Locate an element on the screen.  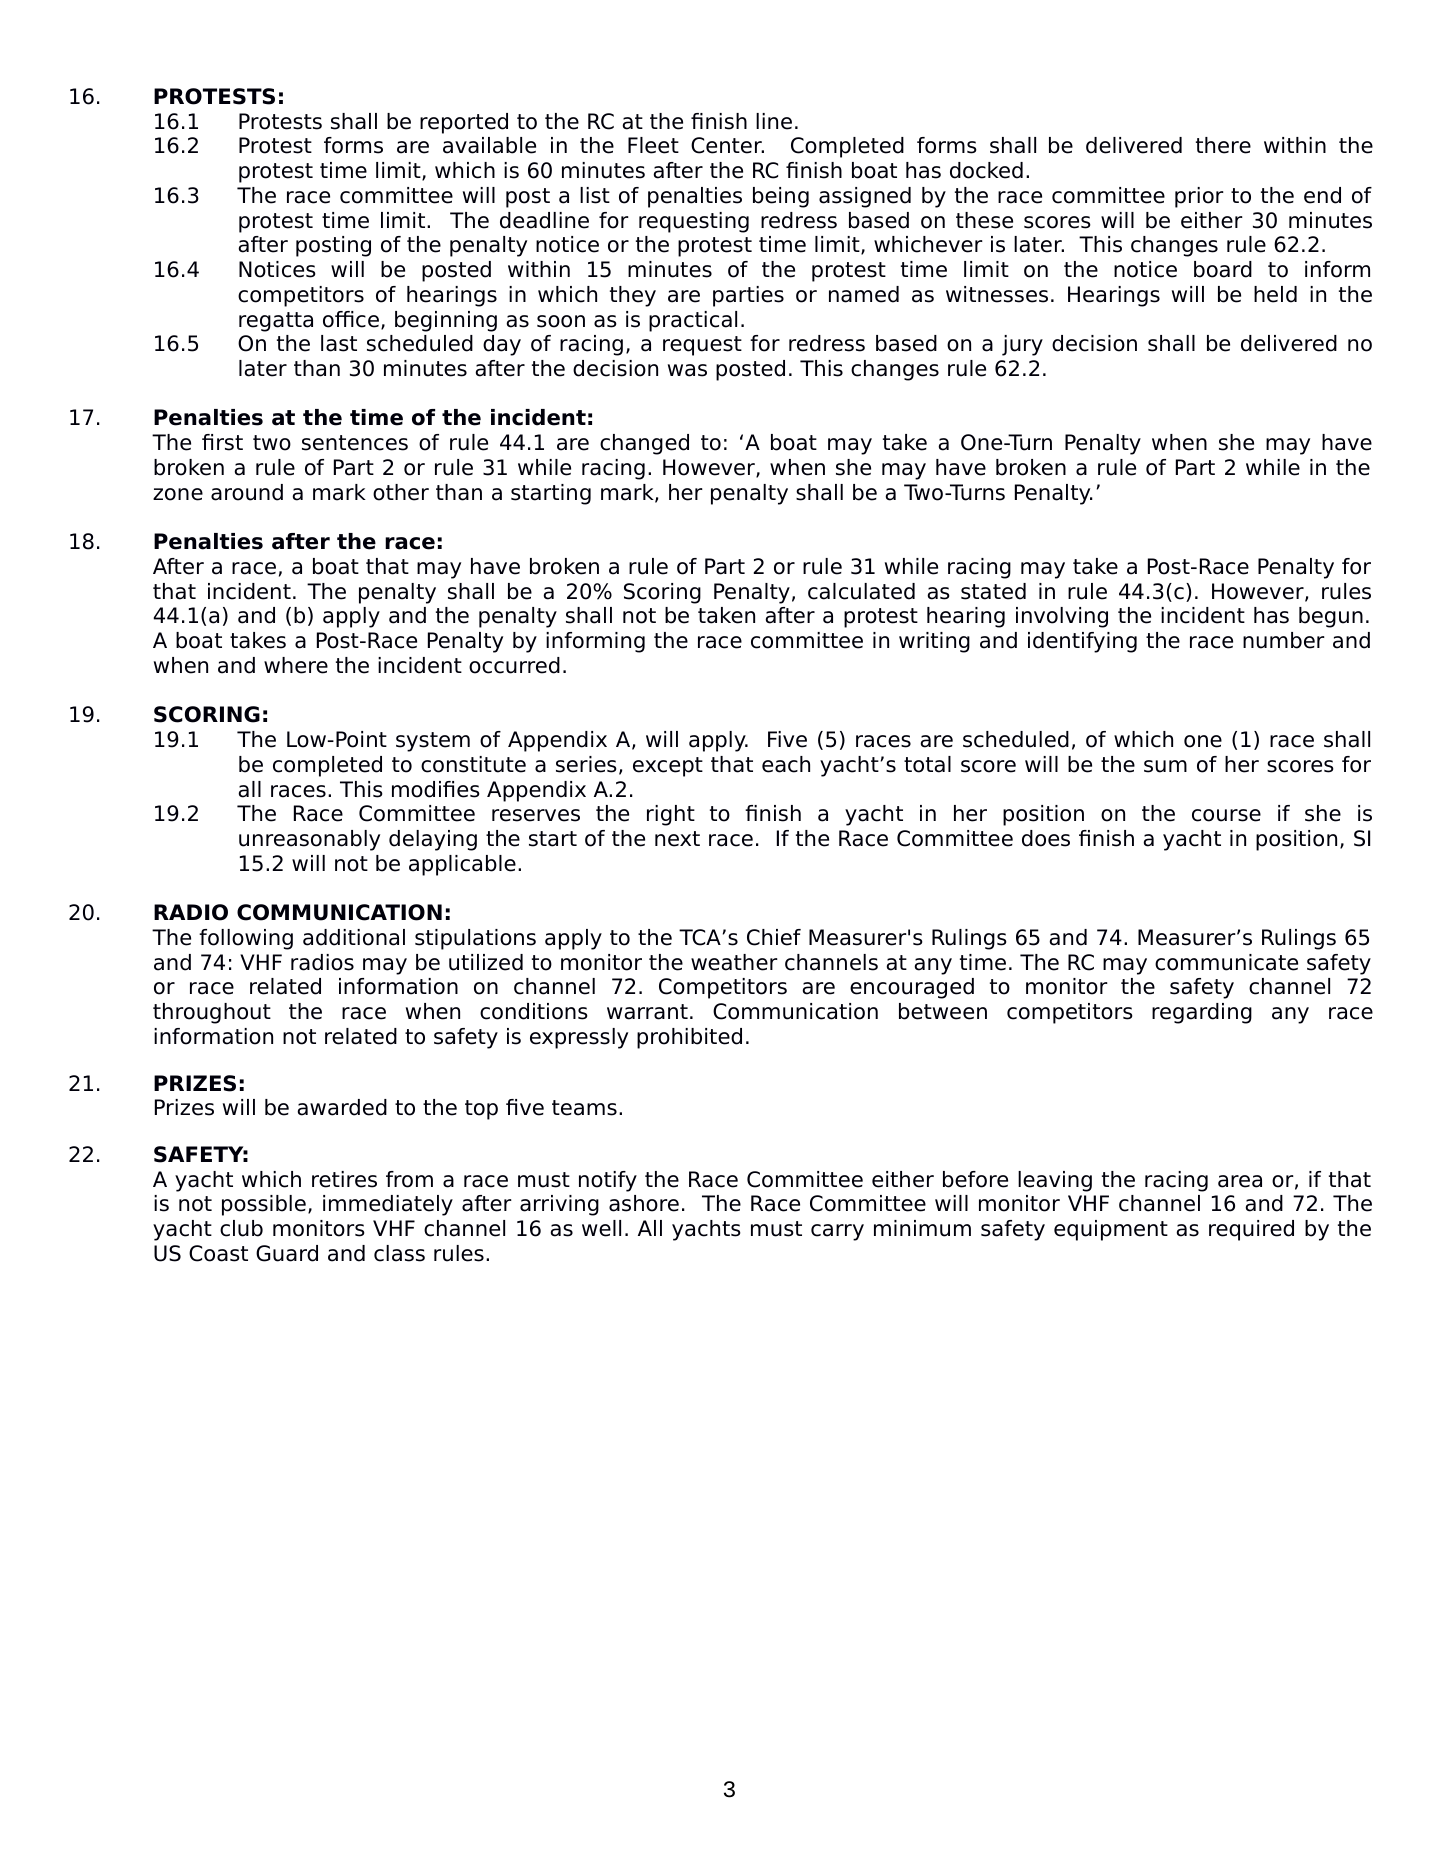
last is located at coordinates (339, 343).
